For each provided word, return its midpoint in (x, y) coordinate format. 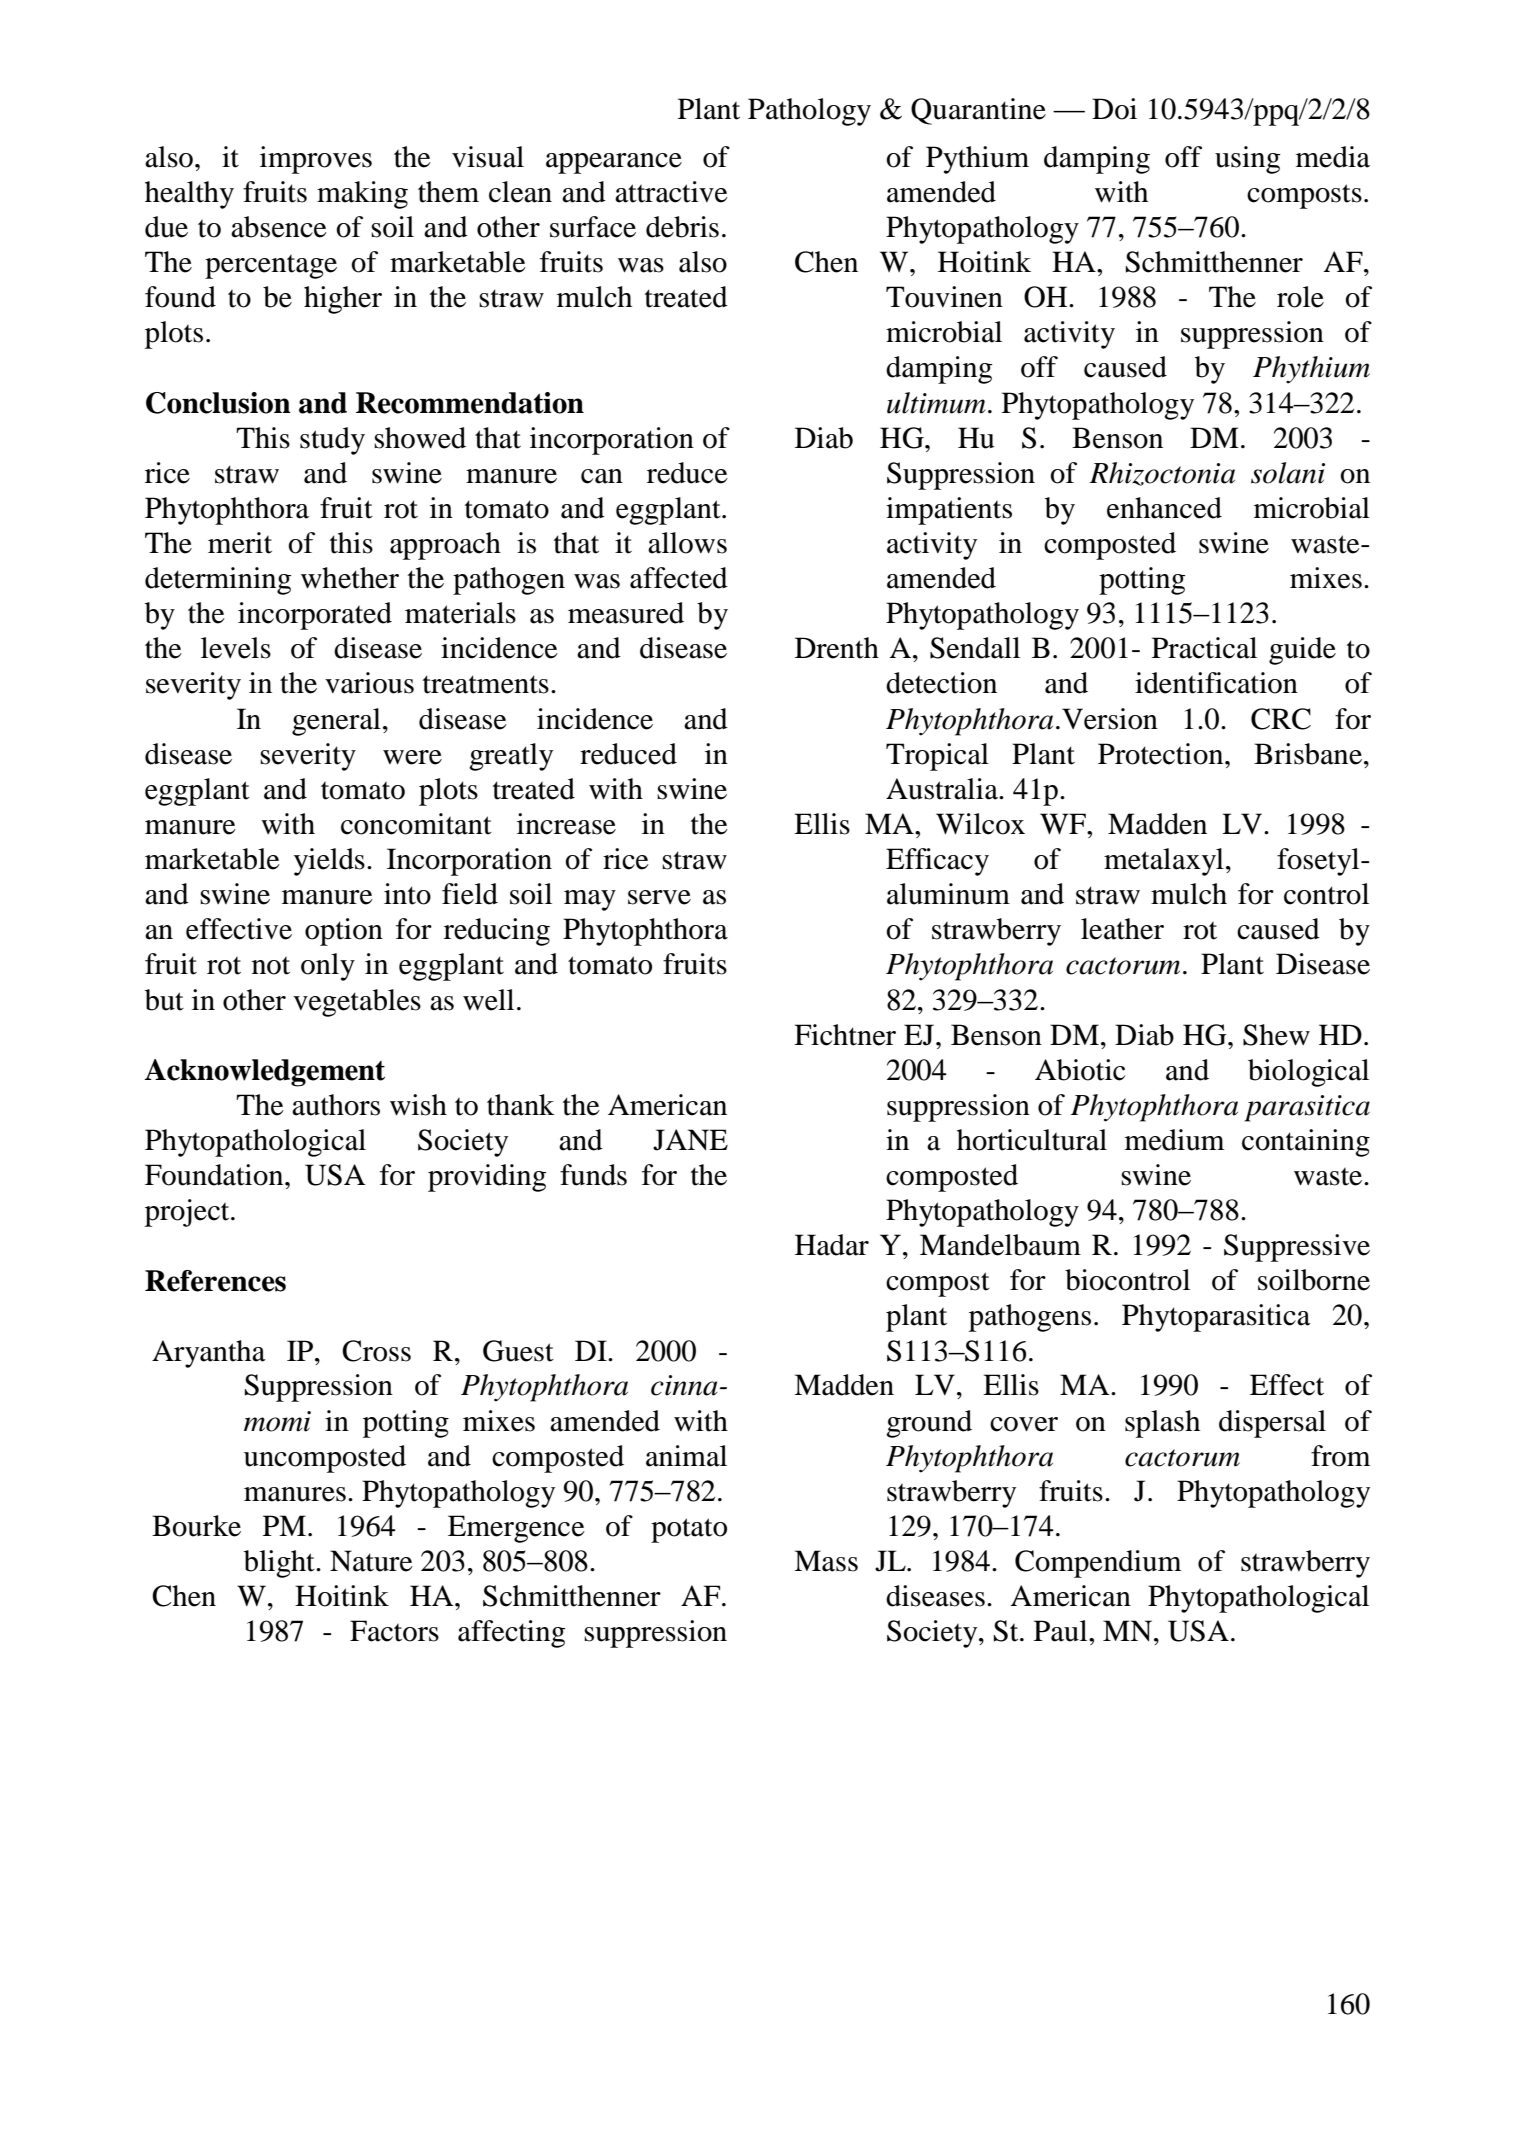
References (215, 1281)
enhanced (1164, 508)
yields (329, 862)
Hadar (832, 1245)
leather (1122, 929)
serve (659, 897)
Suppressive (1297, 1248)
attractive (671, 192)
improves (316, 160)
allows (687, 543)
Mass (826, 1561)
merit (240, 543)
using (1247, 160)
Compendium (1098, 1564)
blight (280, 1564)
